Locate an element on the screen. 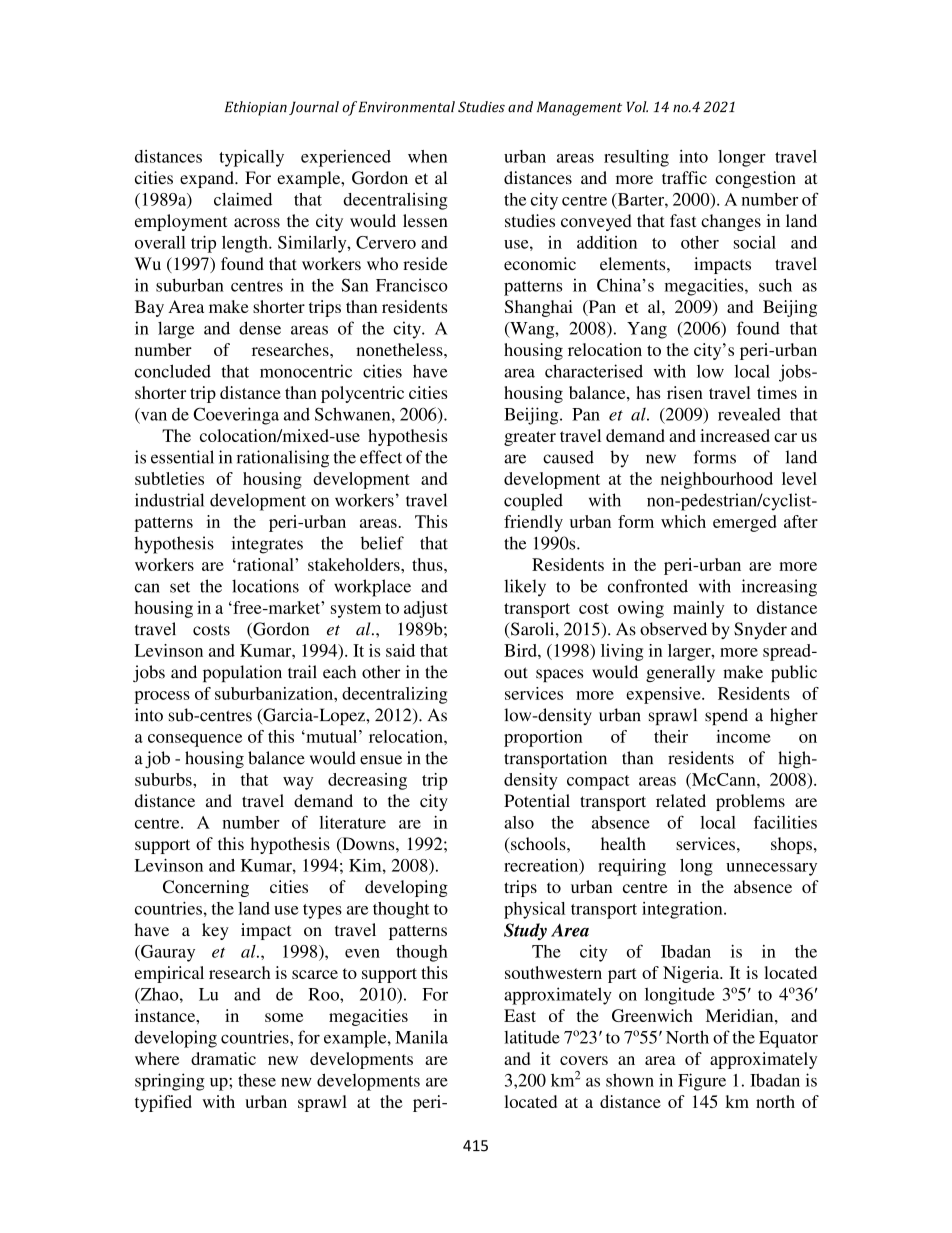  typically is located at coordinates (251, 158).
